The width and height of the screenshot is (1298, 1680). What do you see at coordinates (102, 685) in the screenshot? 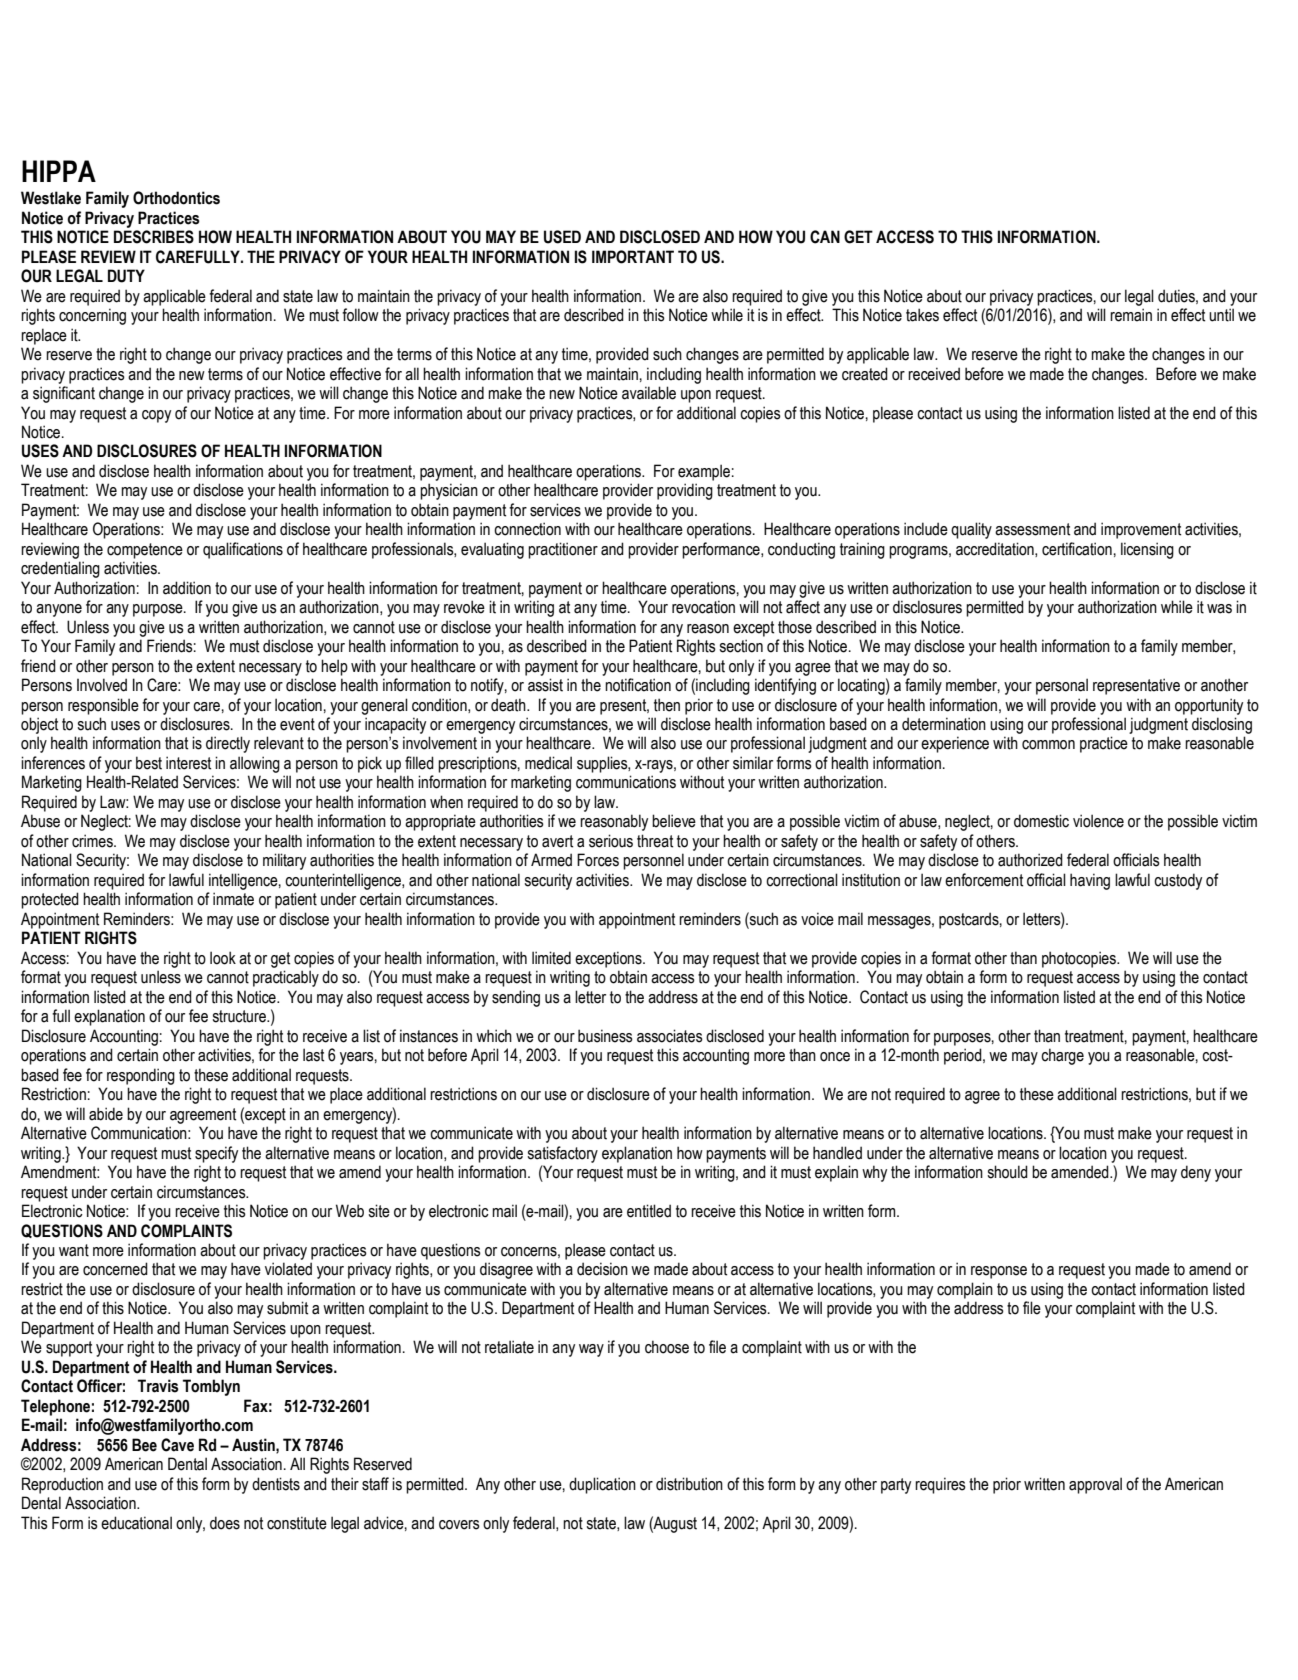
I see `Involved` at bounding box center [102, 685].
